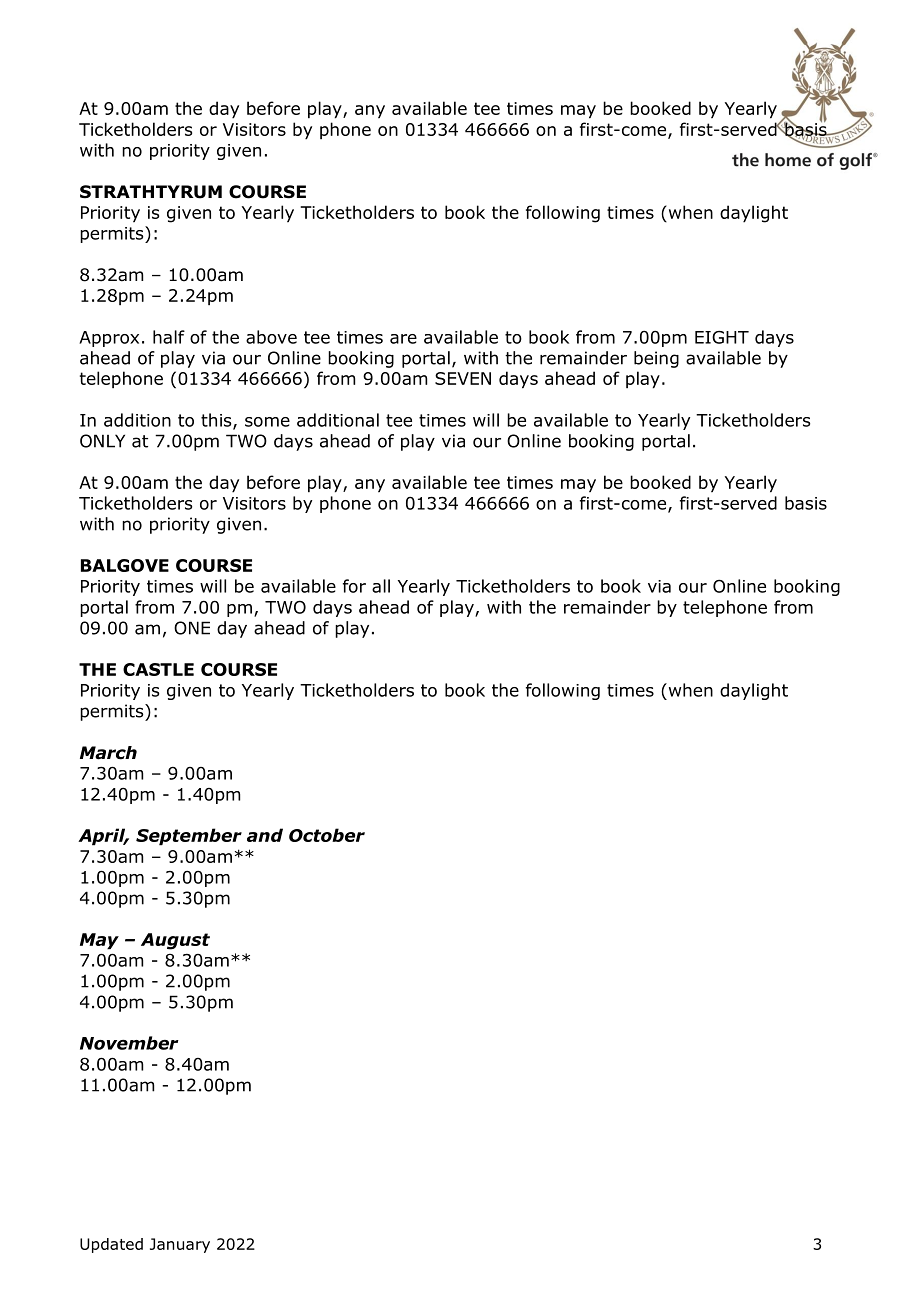 The image size is (924, 1308). What do you see at coordinates (108, 753) in the screenshot?
I see `March` at bounding box center [108, 753].
